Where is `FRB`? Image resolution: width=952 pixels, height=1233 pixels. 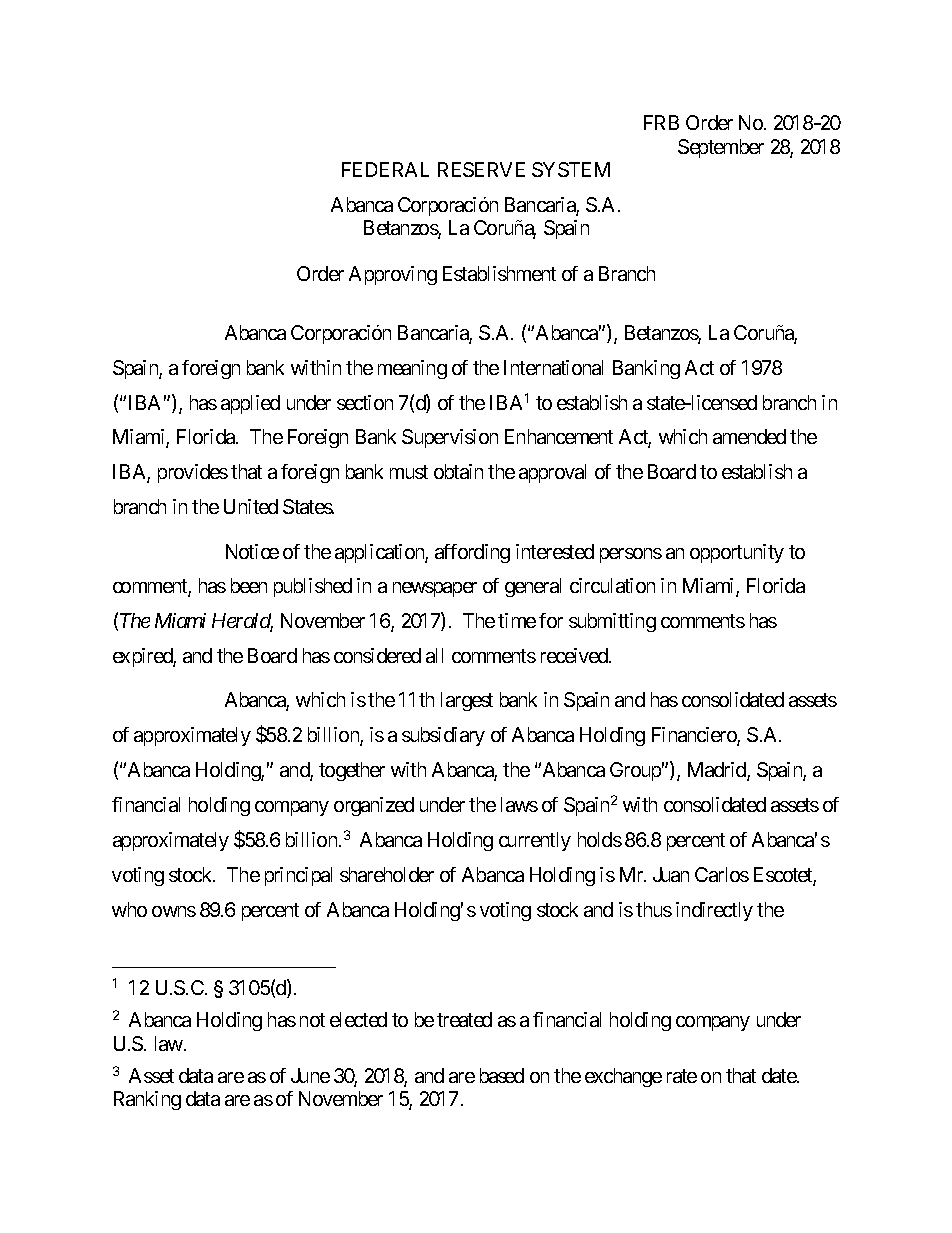 FRB is located at coordinates (661, 122).
